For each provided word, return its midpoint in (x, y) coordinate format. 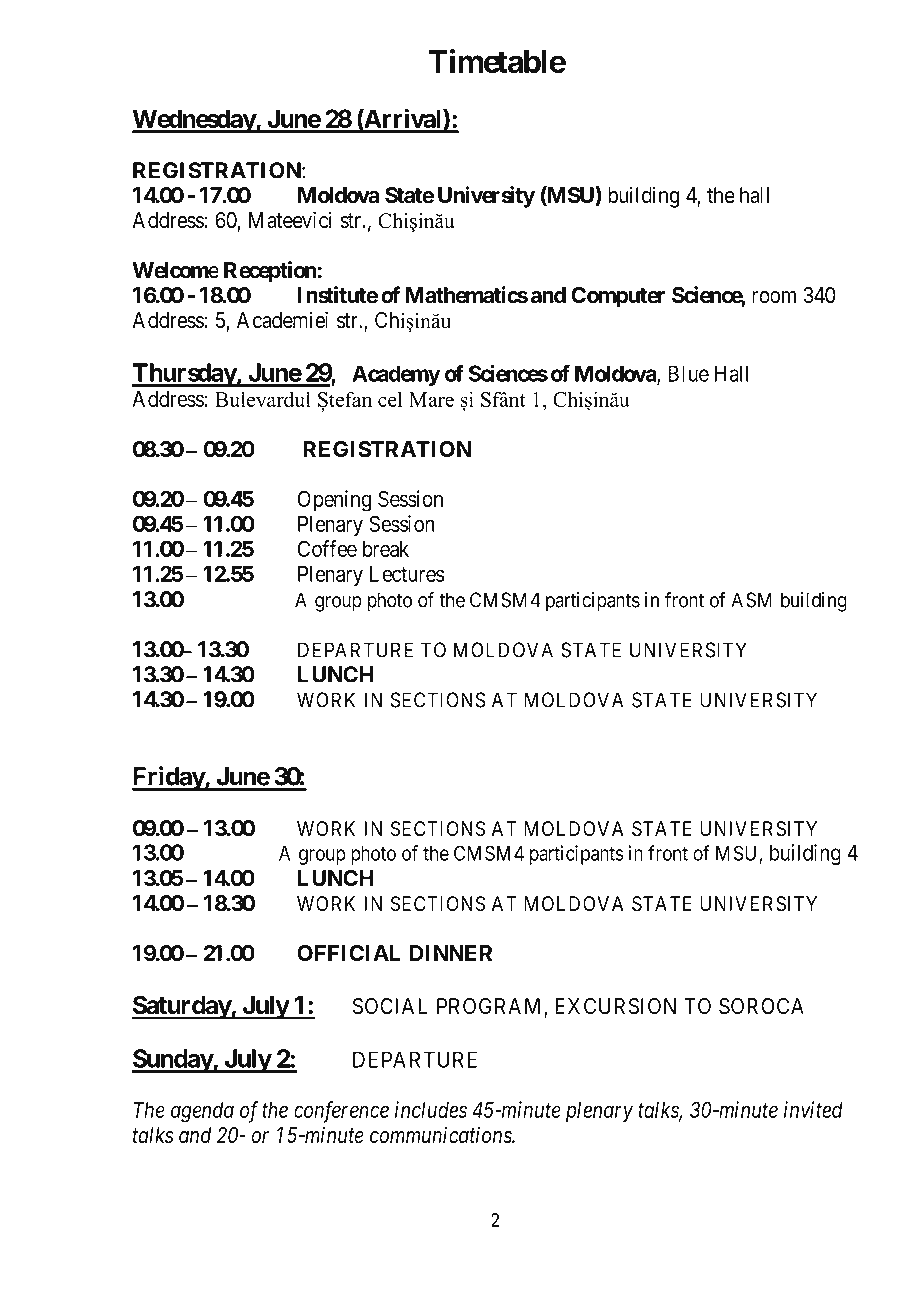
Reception (271, 272)
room (774, 297)
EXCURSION (615, 1006)
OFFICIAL (348, 953)
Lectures (407, 574)
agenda (202, 1112)
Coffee (327, 548)
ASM (751, 600)
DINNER (451, 953)
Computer (618, 297)
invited (813, 1109)
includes (431, 1109)
